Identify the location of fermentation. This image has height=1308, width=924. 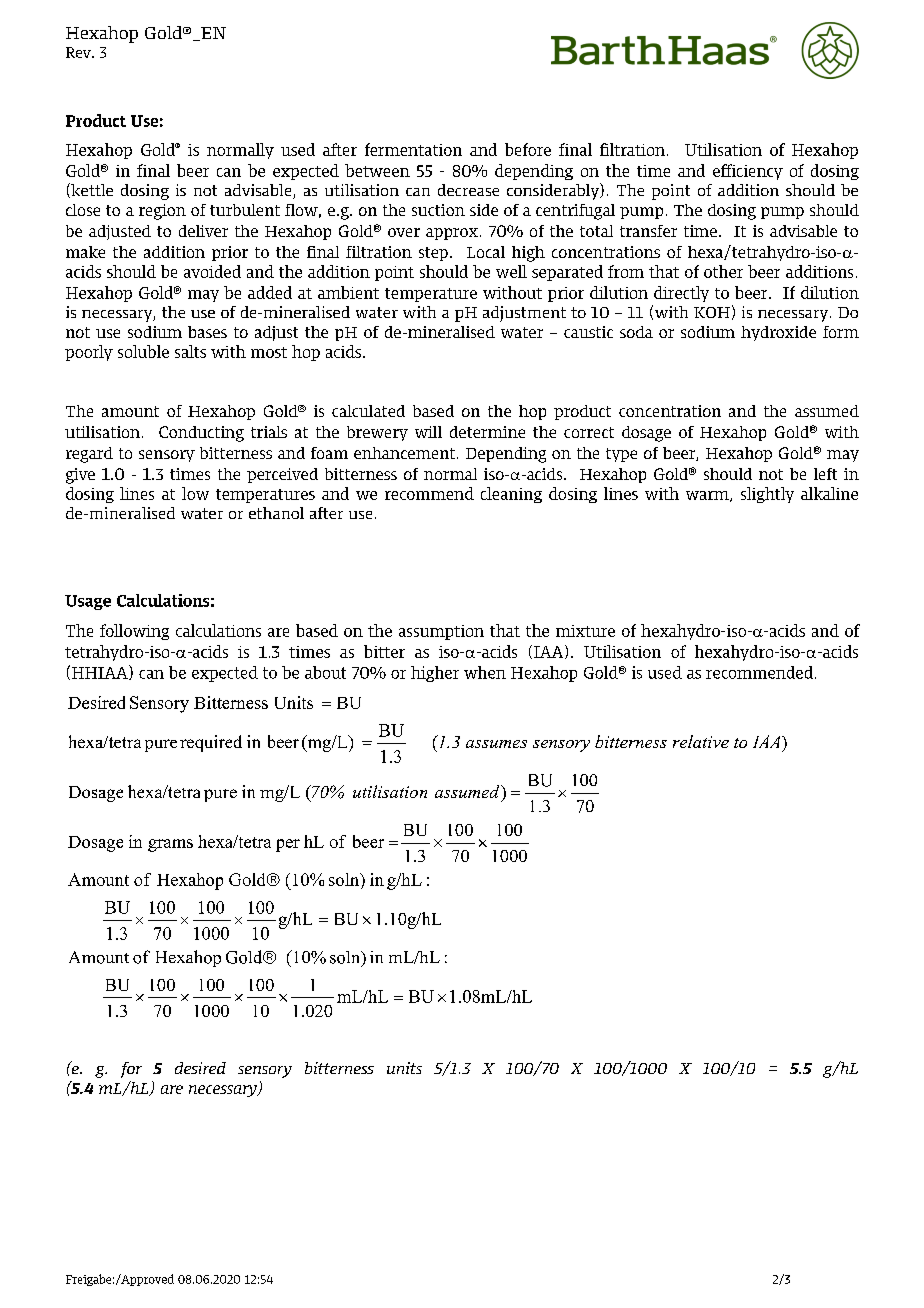
(413, 149).
